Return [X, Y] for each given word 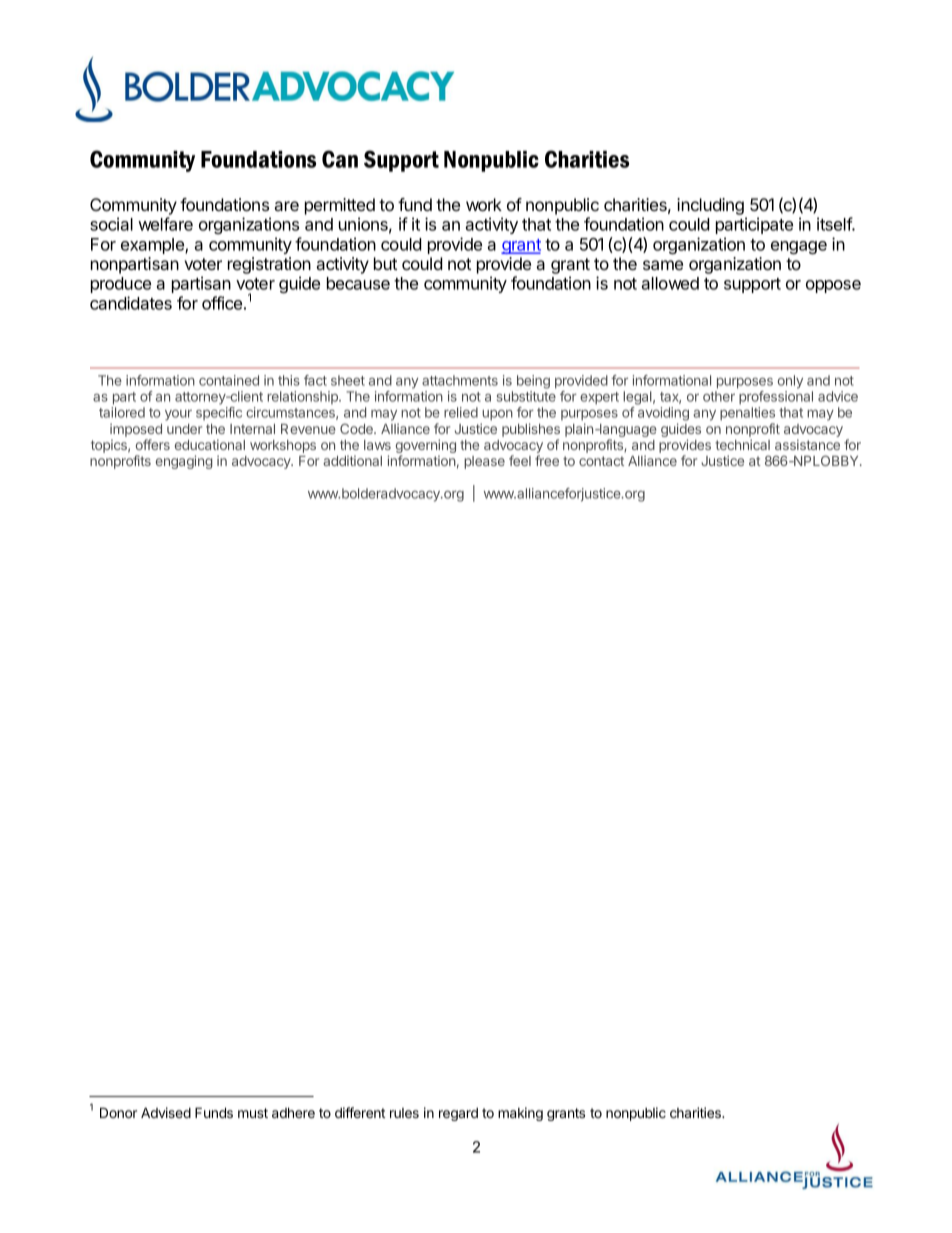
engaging [184, 462]
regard [458, 1114]
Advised [166, 1112]
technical [742, 444]
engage [799, 247]
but [385, 263]
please [484, 462]
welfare [165, 224]
